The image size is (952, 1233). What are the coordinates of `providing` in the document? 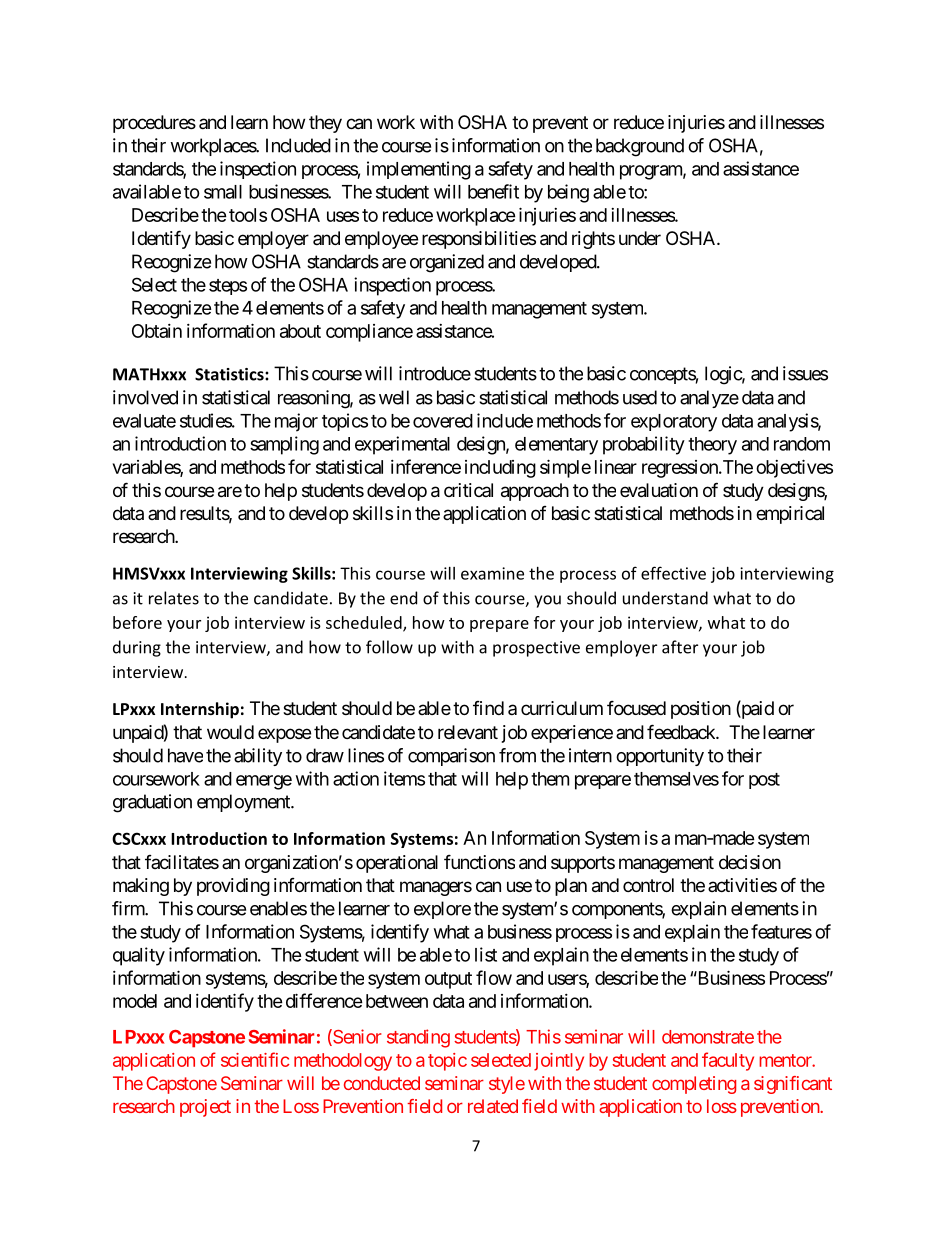 It's located at (233, 887).
